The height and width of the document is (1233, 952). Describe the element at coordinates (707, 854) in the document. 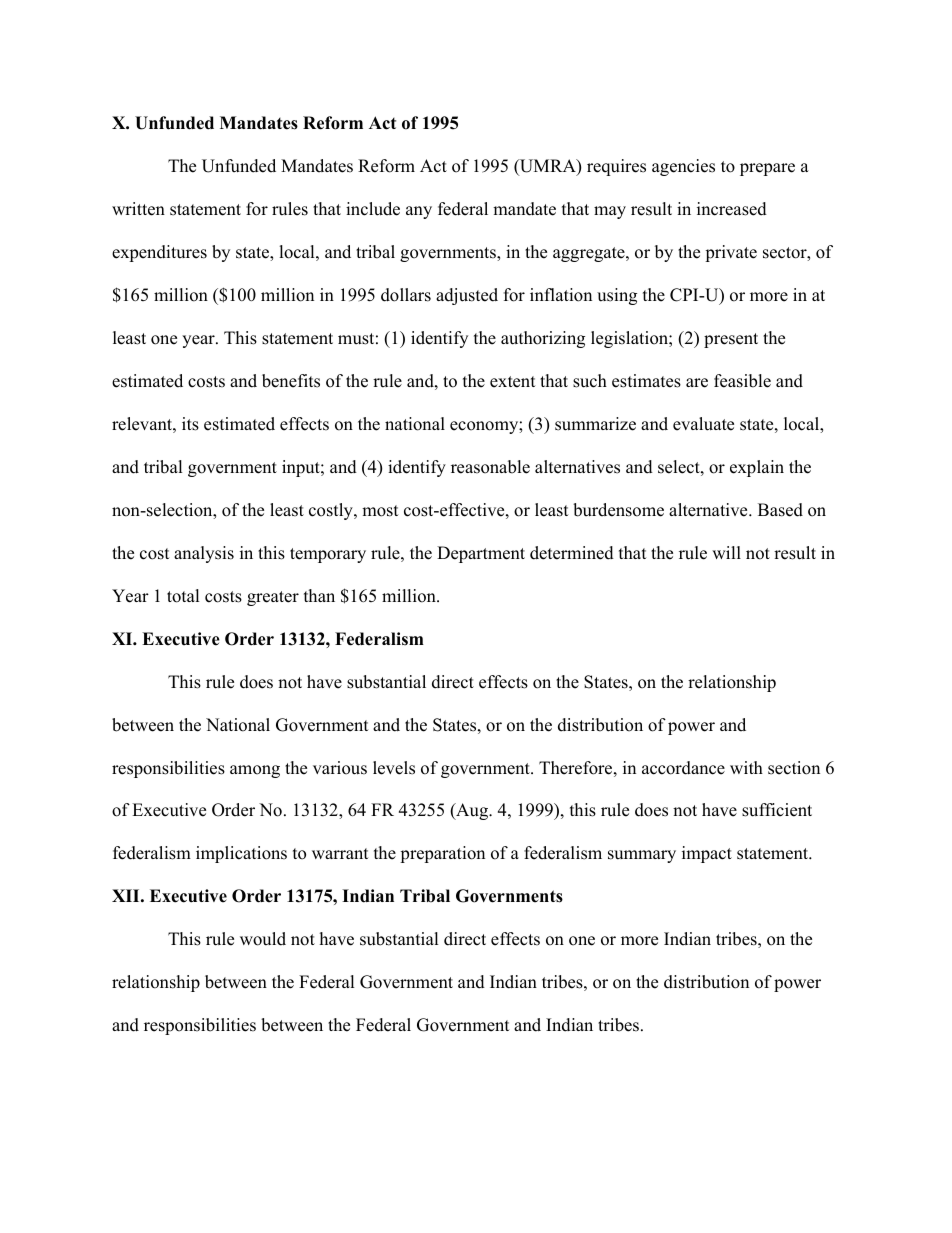

I see `impact` at that location.
